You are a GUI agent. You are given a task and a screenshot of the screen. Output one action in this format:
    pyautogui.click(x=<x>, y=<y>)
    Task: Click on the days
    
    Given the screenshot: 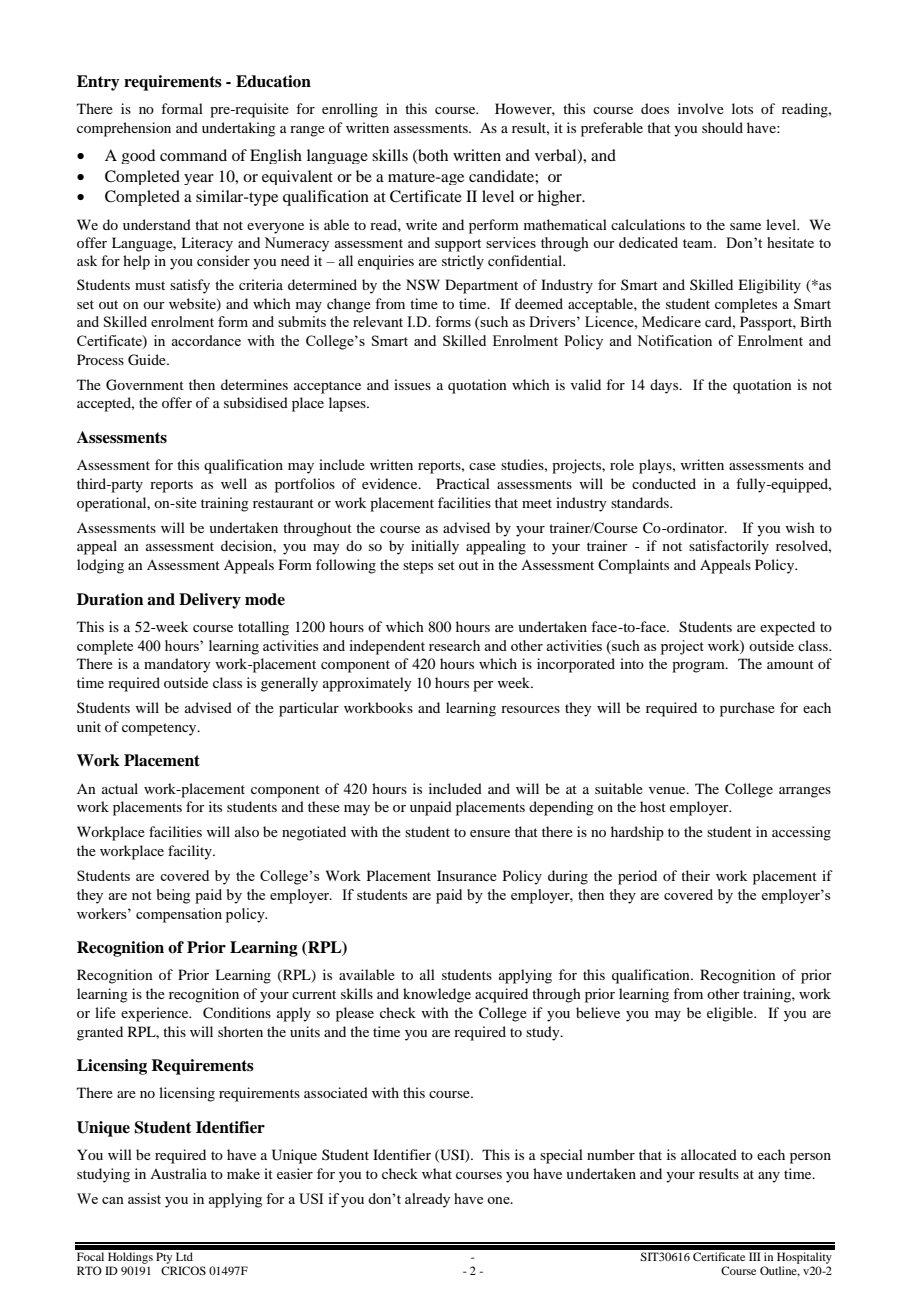 What is the action you would take?
    pyautogui.click(x=665, y=386)
